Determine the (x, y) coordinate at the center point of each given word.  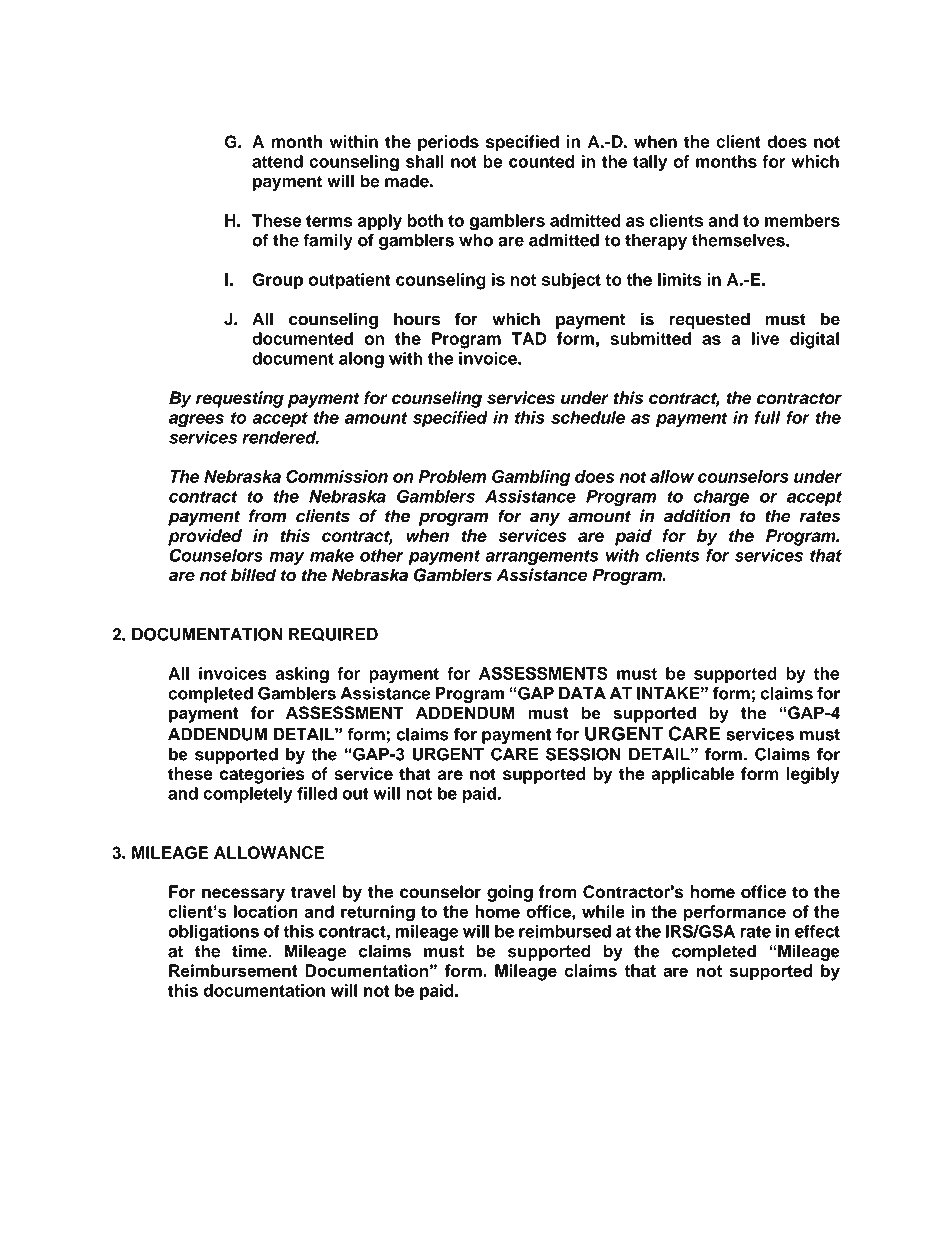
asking (302, 675)
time (250, 951)
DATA (582, 693)
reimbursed (565, 931)
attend (277, 161)
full (768, 417)
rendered (280, 437)
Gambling (531, 478)
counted (541, 161)
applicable (692, 775)
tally (650, 163)
